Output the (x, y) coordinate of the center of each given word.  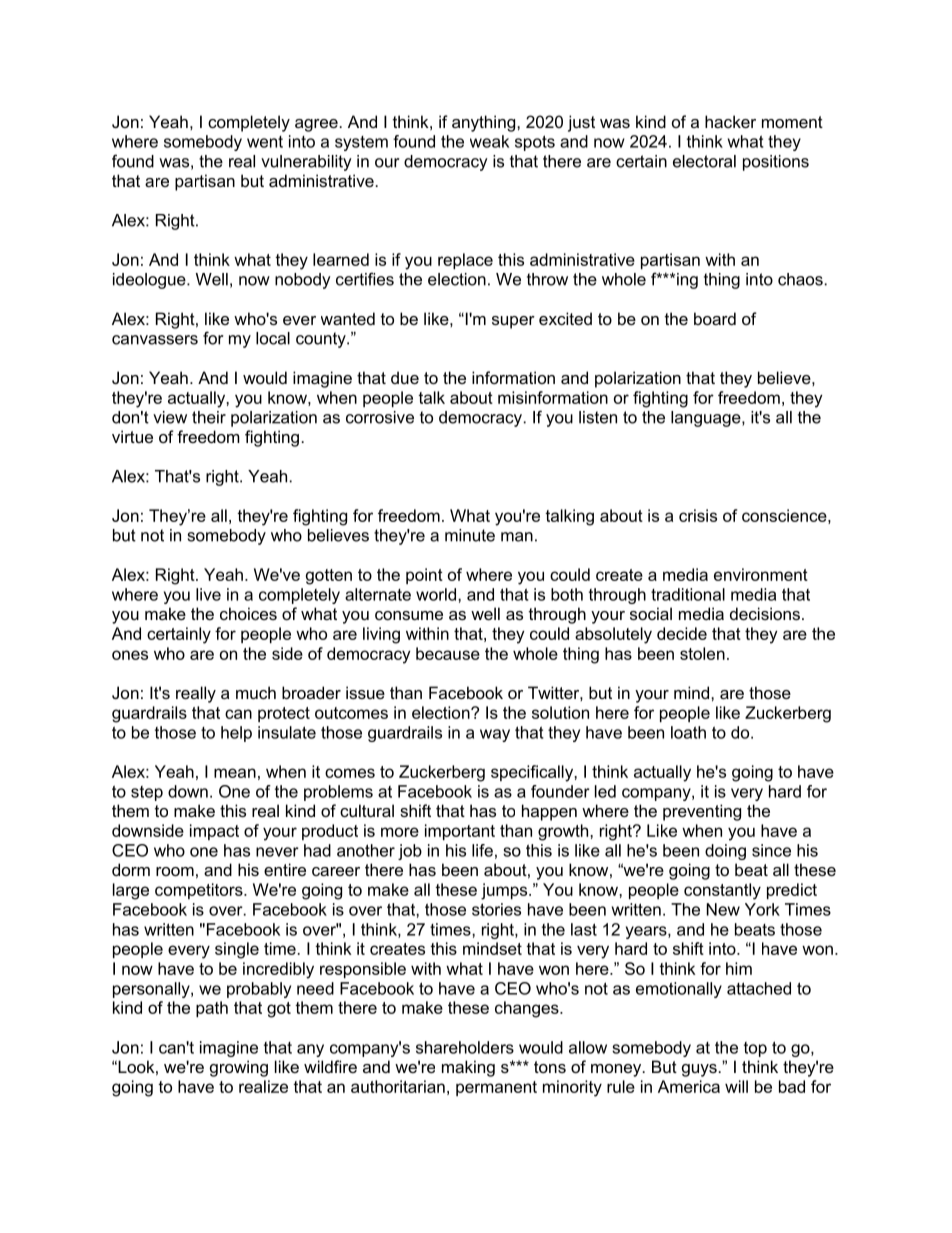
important (460, 832)
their (209, 417)
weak (489, 141)
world (436, 594)
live (208, 594)
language (707, 419)
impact (214, 832)
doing (725, 852)
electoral (704, 161)
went (265, 142)
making (468, 1068)
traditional (688, 594)
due (405, 377)
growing (239, 1068)
